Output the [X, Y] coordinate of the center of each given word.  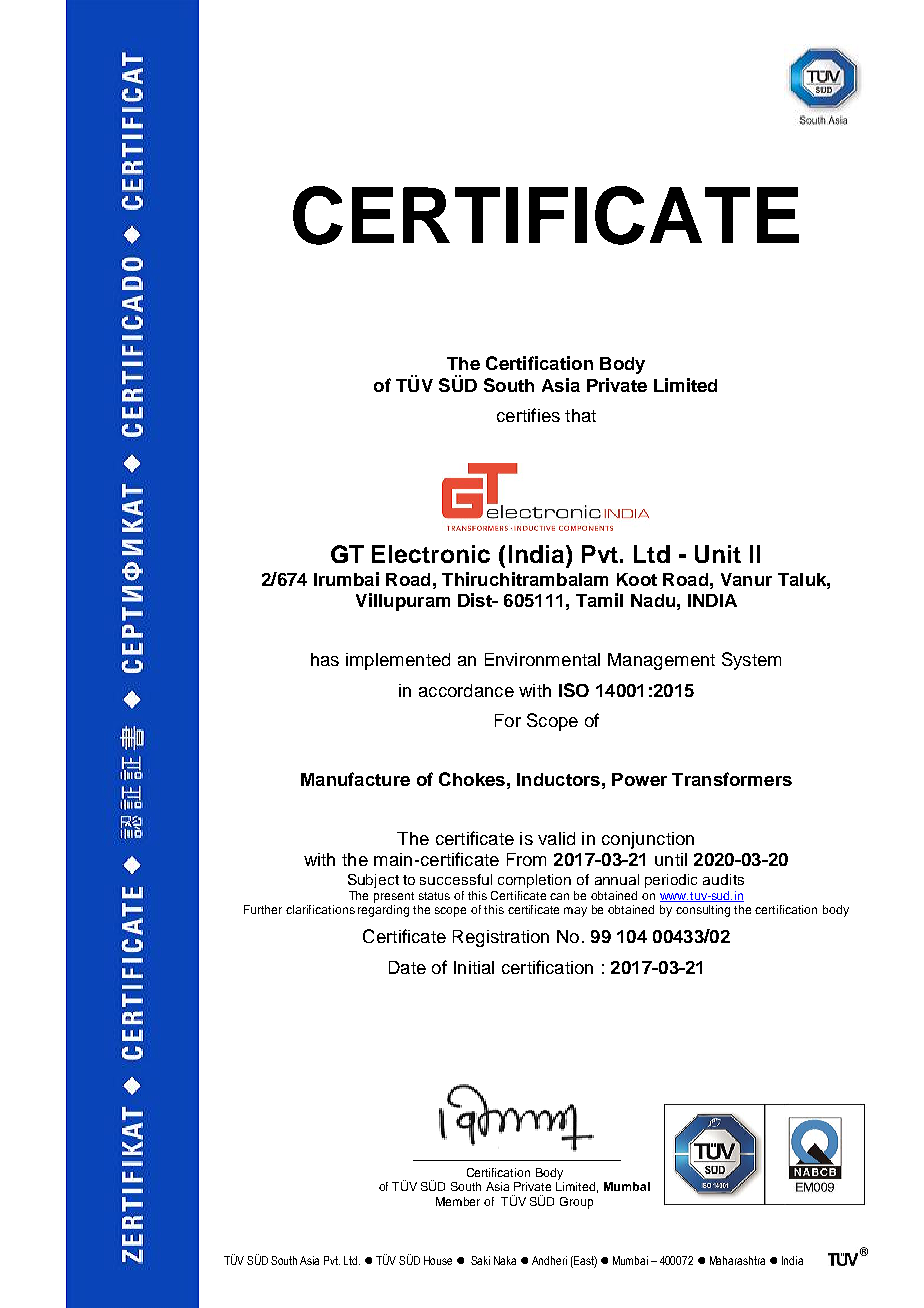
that [580, 415]
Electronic [431, 554]
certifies [528, 415]
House [438, 1260]
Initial [474, 967]
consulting [703, 911]
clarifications [320, 909]
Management [661, 661]
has [325, 659]
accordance [466, 690]
